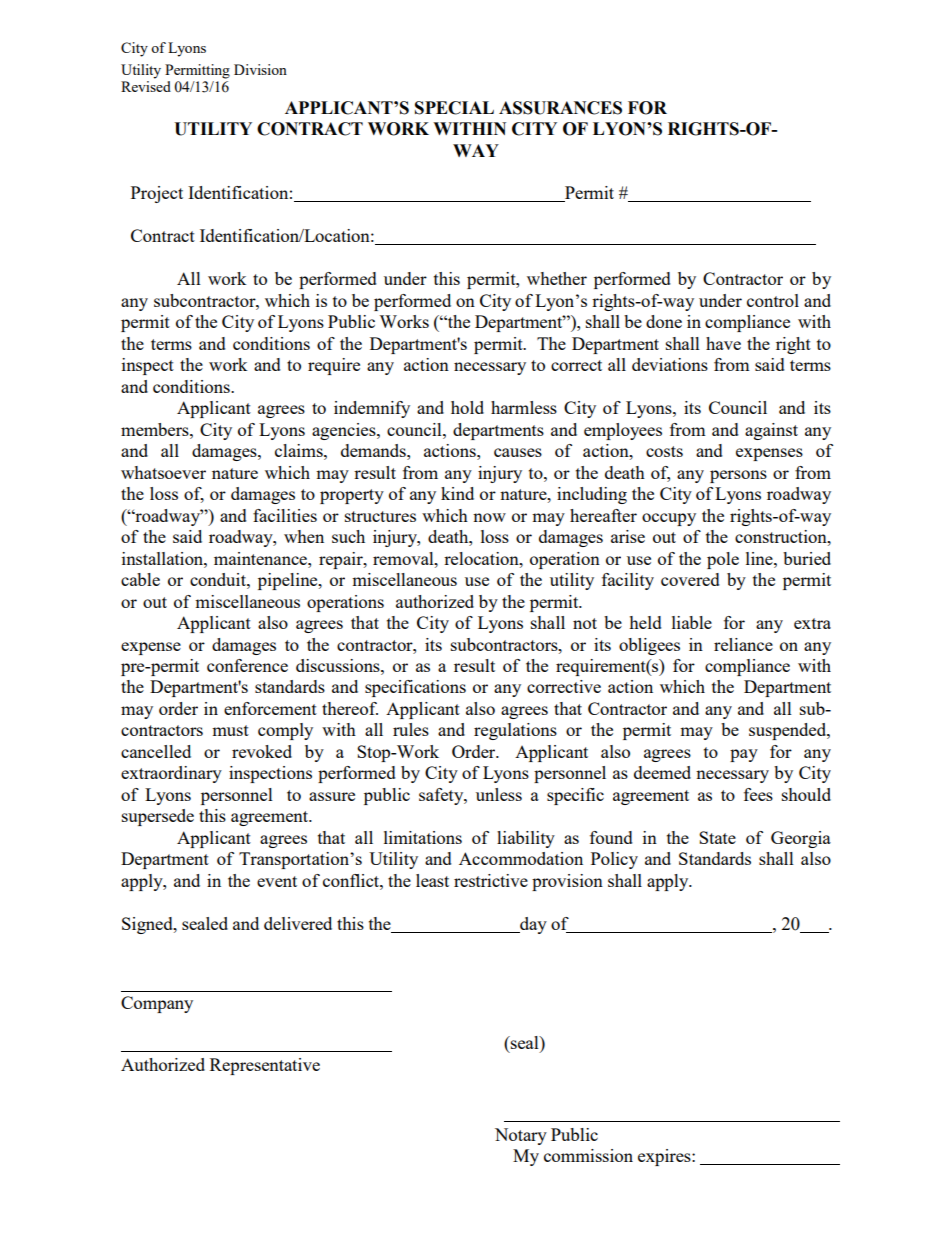 The height and width of the screenshot is (1233, 952). What do you see at coordinates (560, 108) in the screenshot?
I see `ASSURANCES` at bounding box center [560, 108].
